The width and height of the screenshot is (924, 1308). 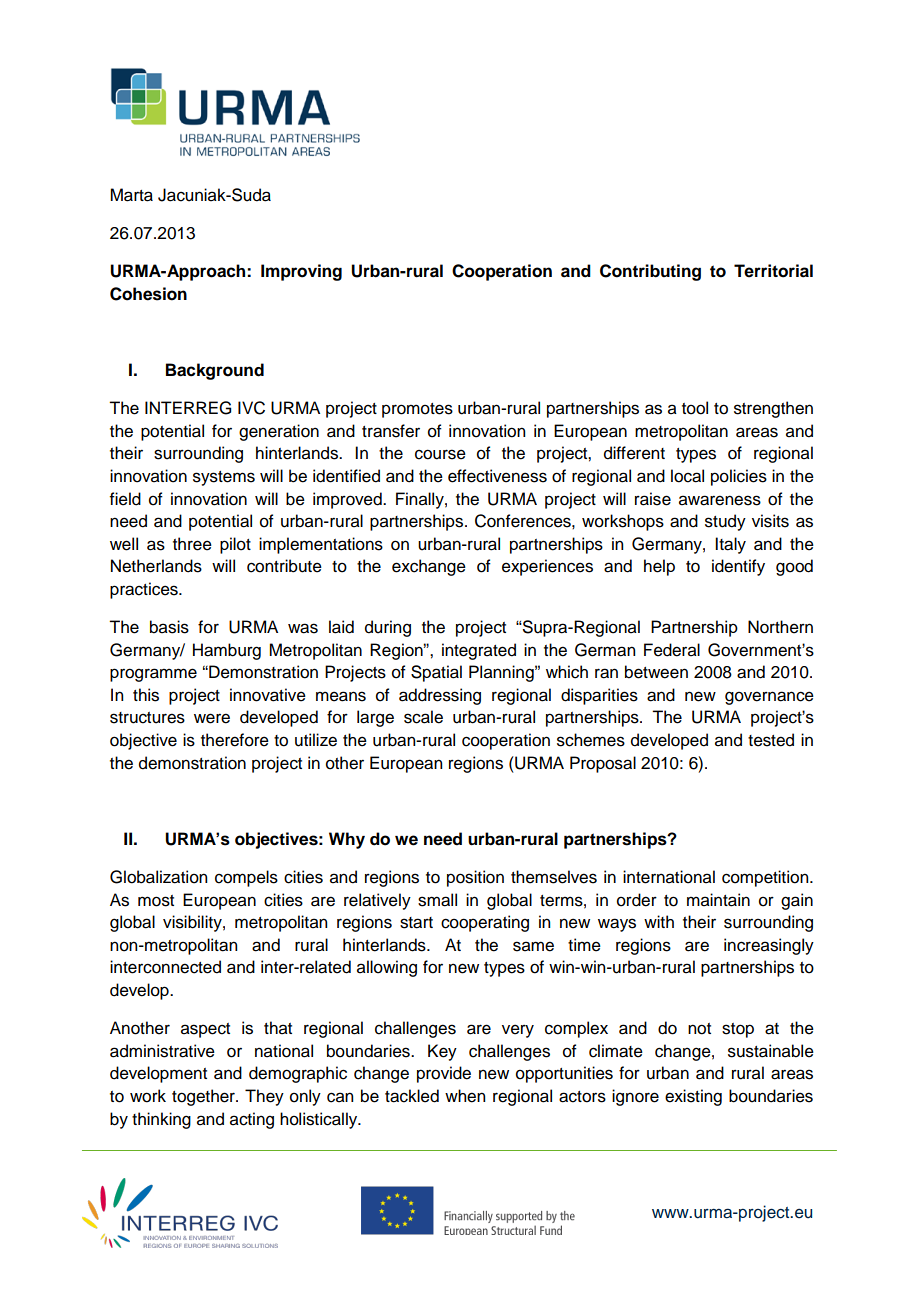 I want to click on position, so click(x=475, y=878).
